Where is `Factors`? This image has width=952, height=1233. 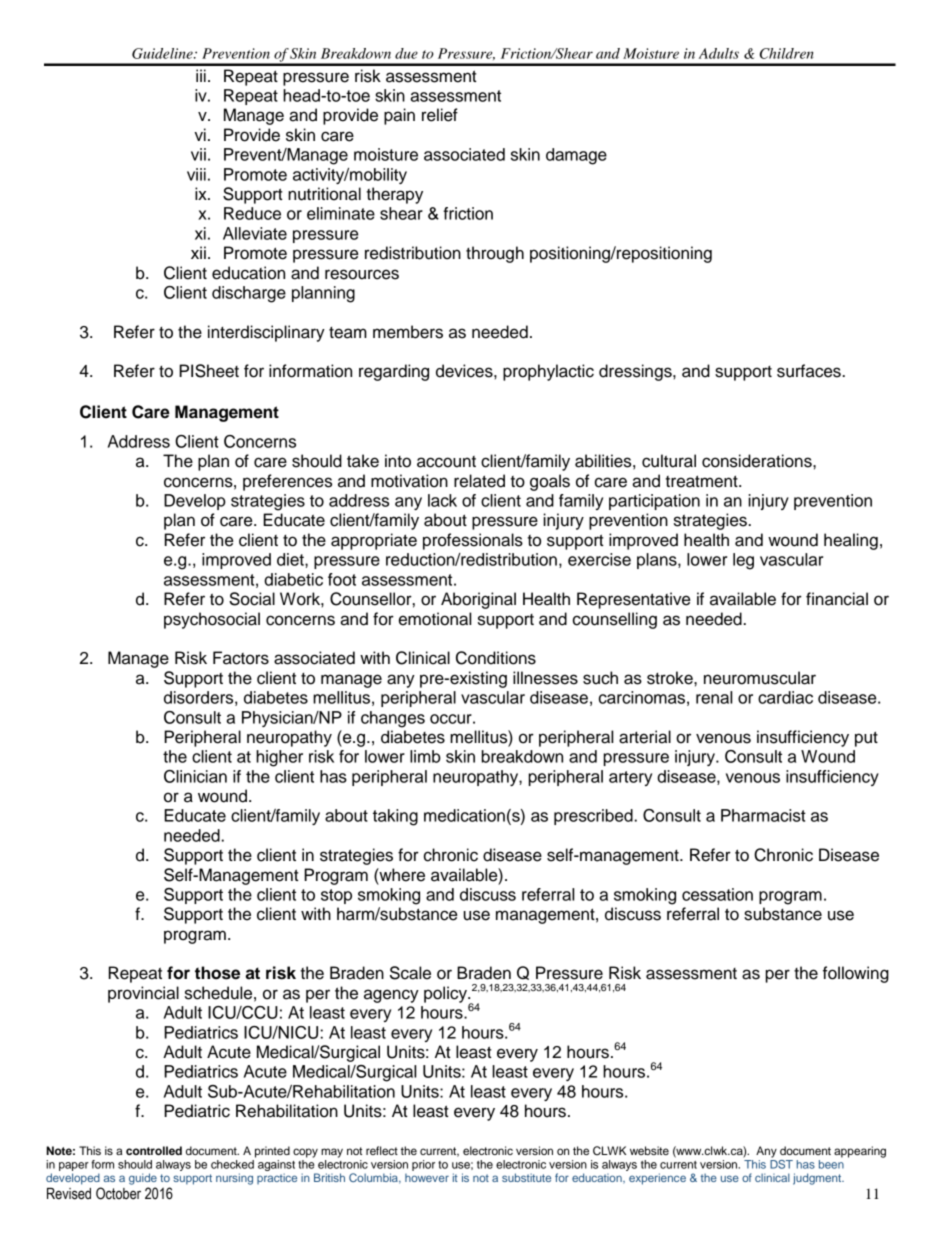 Factors is located at coordinates (241, 658).
